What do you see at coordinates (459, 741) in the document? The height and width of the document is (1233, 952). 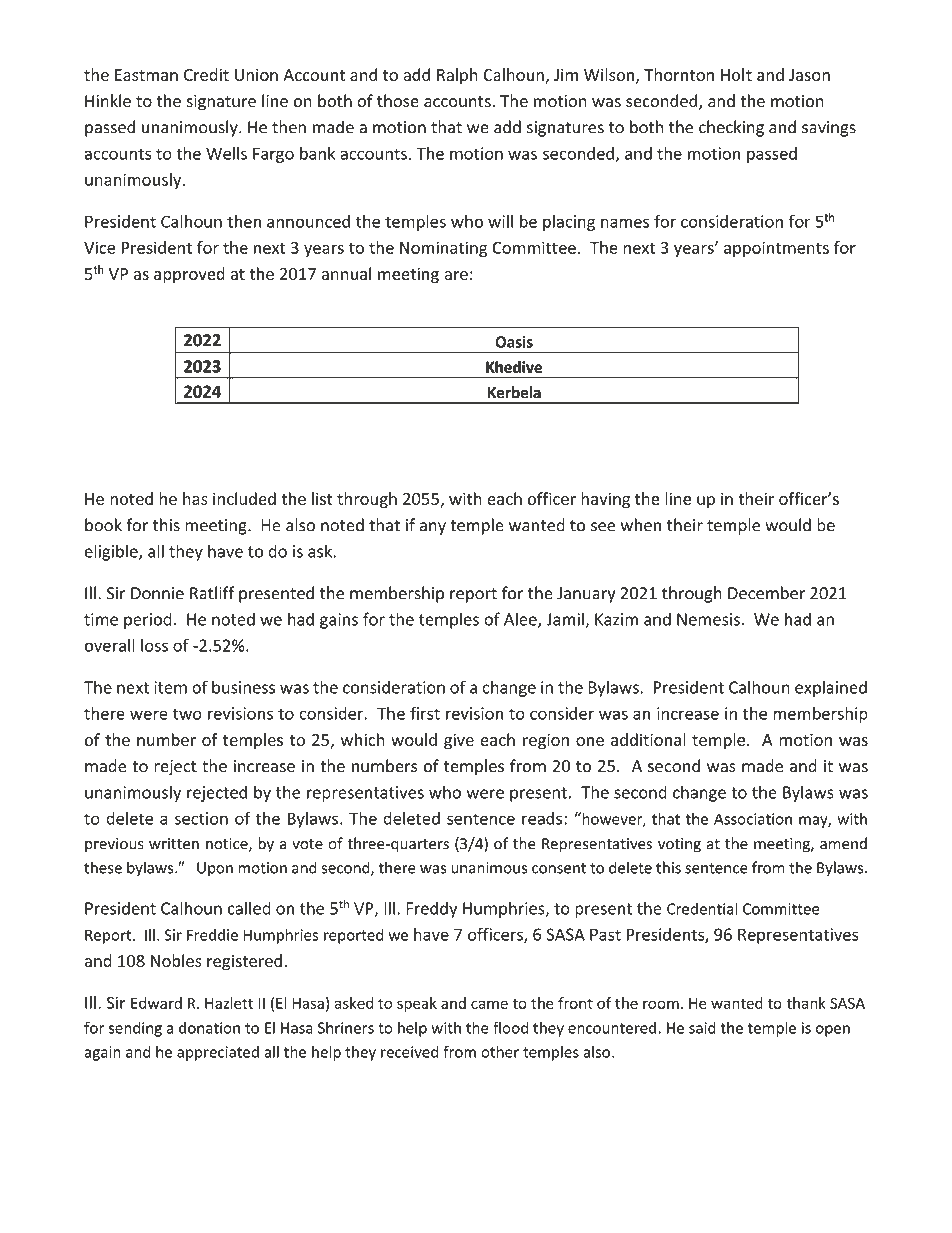 I see `give` at bounding box center [459, 741].
